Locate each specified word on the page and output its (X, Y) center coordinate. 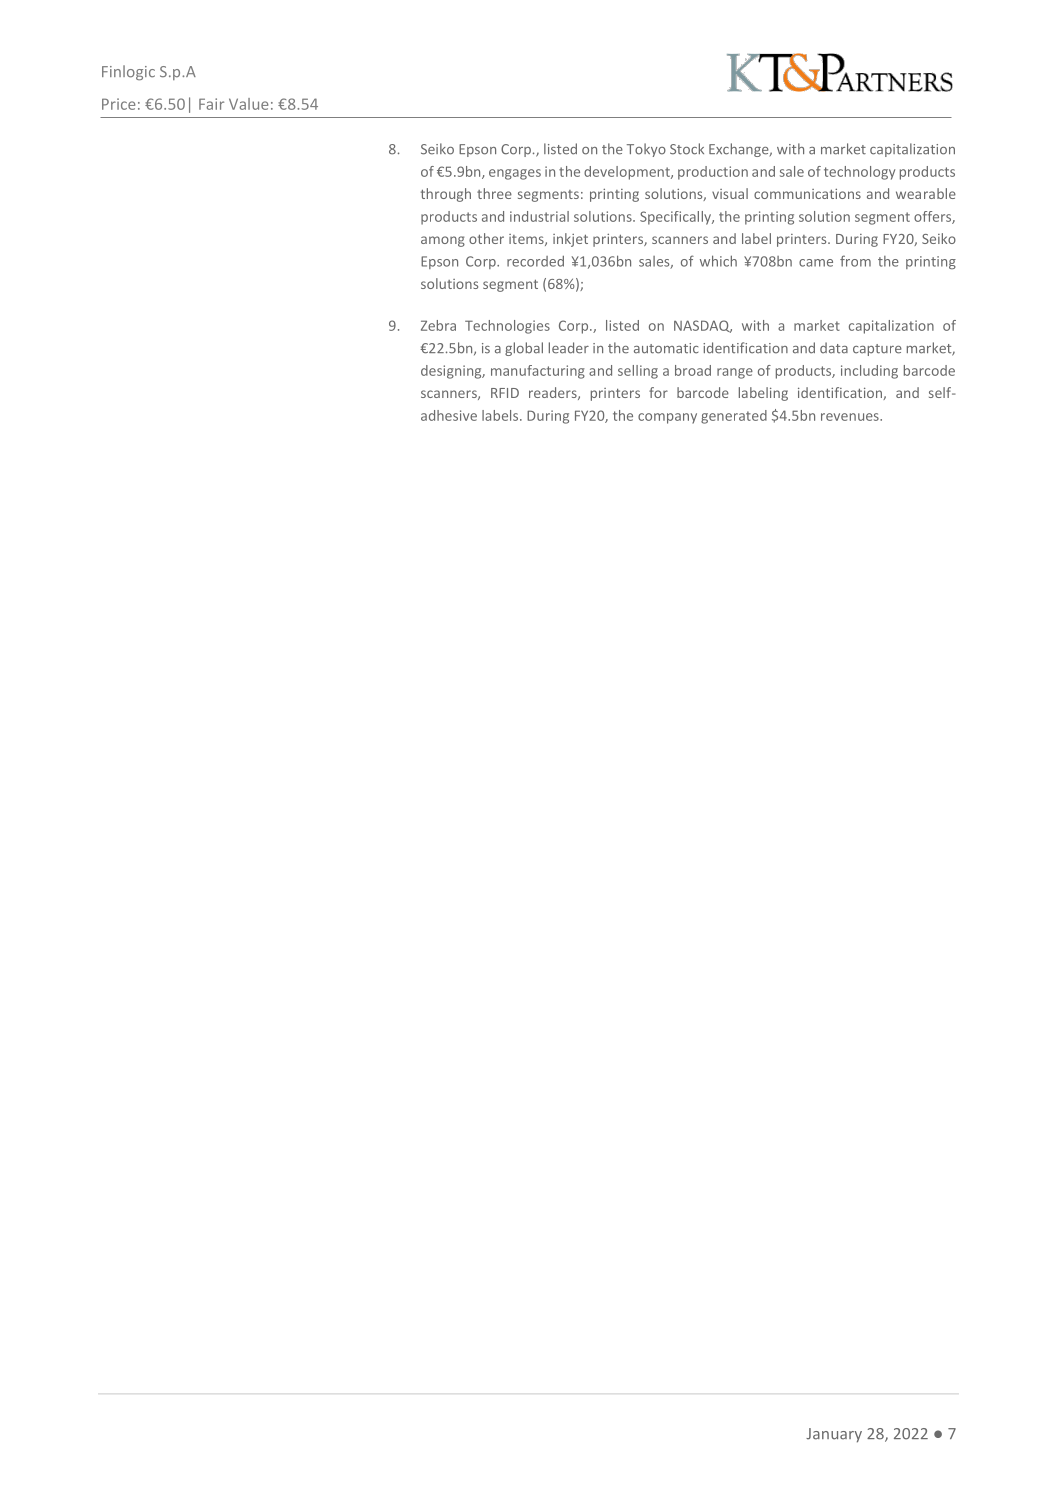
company (667, 418)
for (658, 392)
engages (515, 174)
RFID (505, 393)
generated (734, 417)
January (834, 1435)
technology (859, 173)
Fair (211, 104)
